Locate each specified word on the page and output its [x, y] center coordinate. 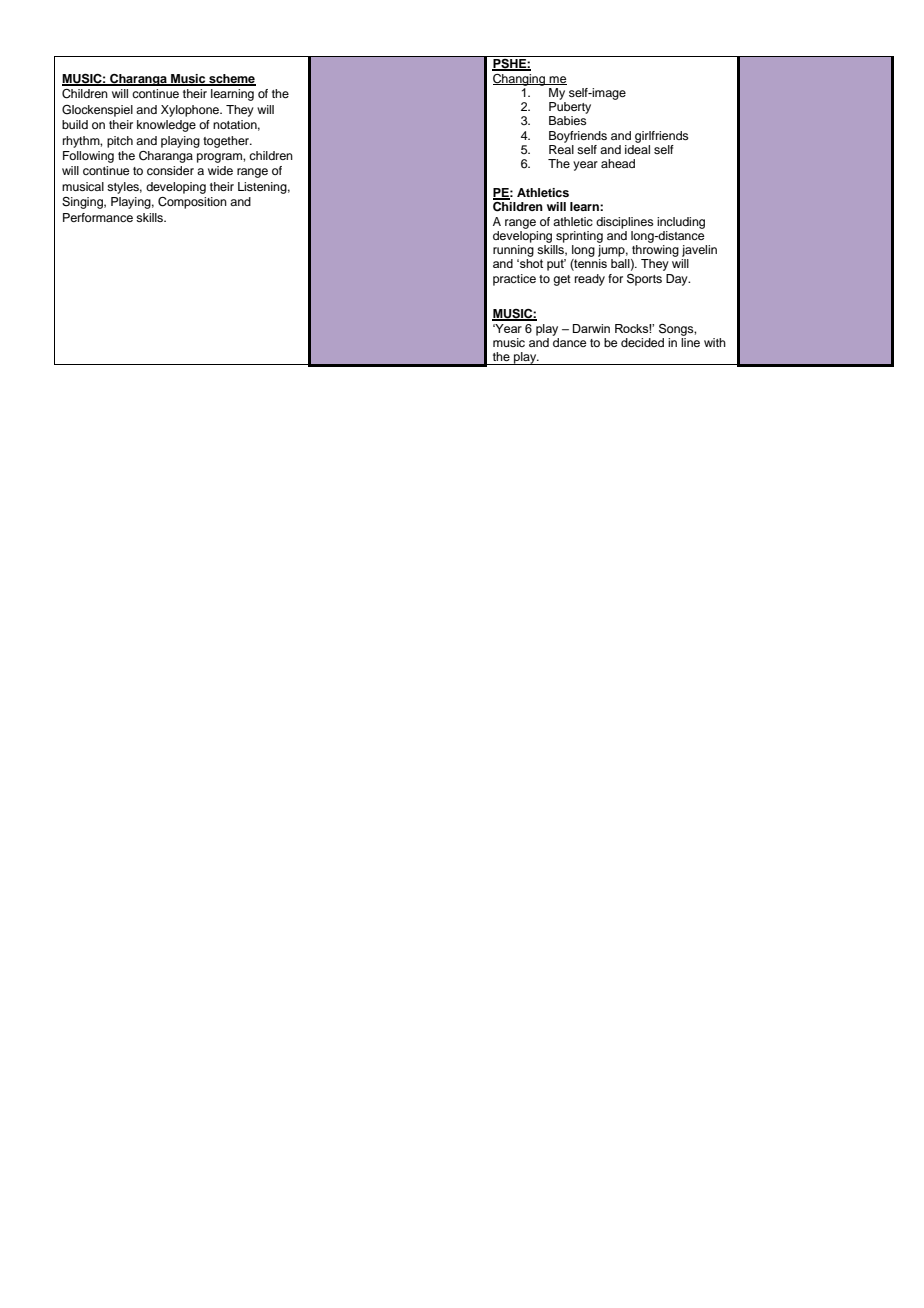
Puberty [570, 108]
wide [220, 170]
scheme [231, 79]
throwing [655, 251]
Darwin [591, 328]
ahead [618, 163]
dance [569, 342]
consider [170, 170]
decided [642, 342]
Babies [568, 120]
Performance [98, 217]
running [513, 251]
